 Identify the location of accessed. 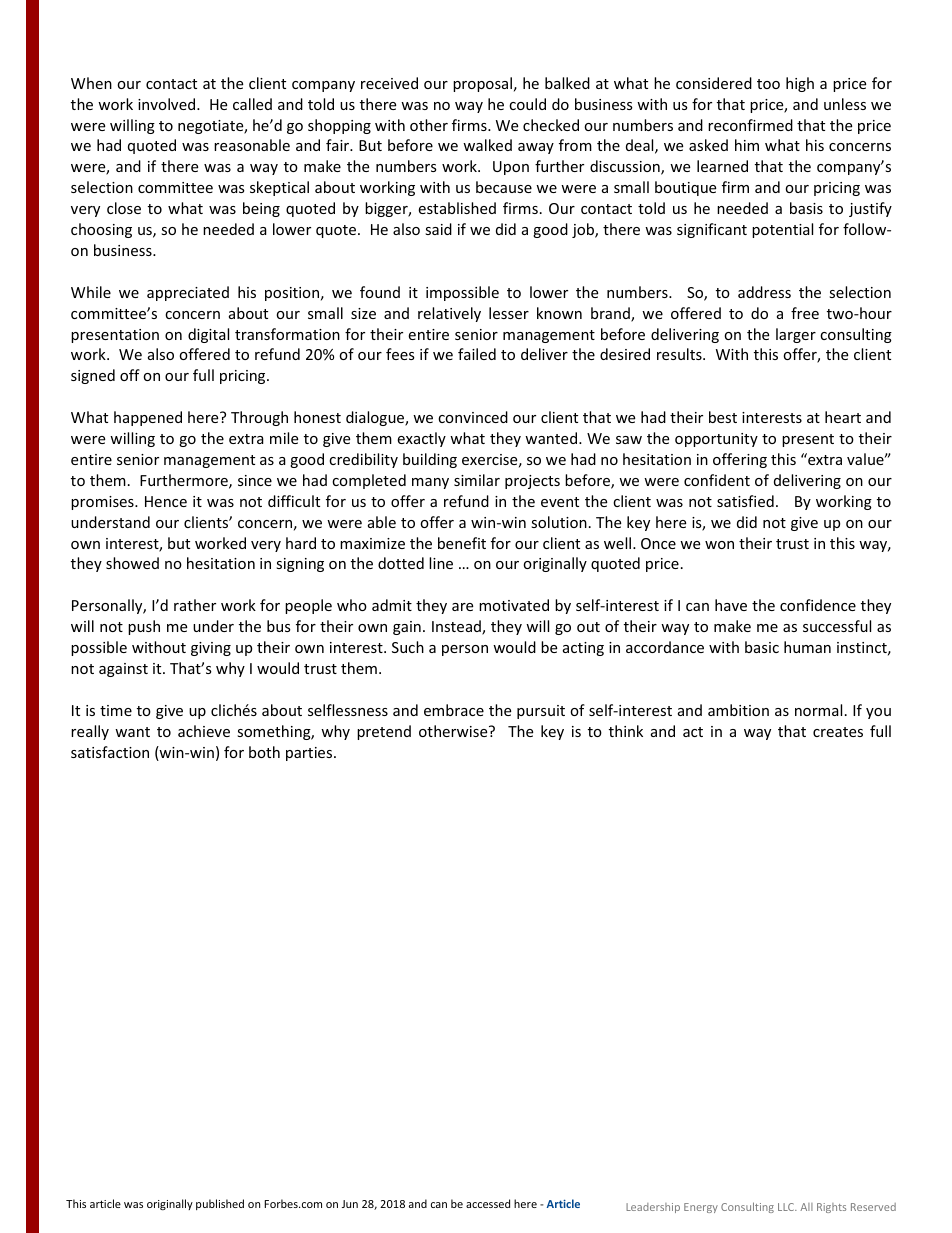
(488, 1203).
